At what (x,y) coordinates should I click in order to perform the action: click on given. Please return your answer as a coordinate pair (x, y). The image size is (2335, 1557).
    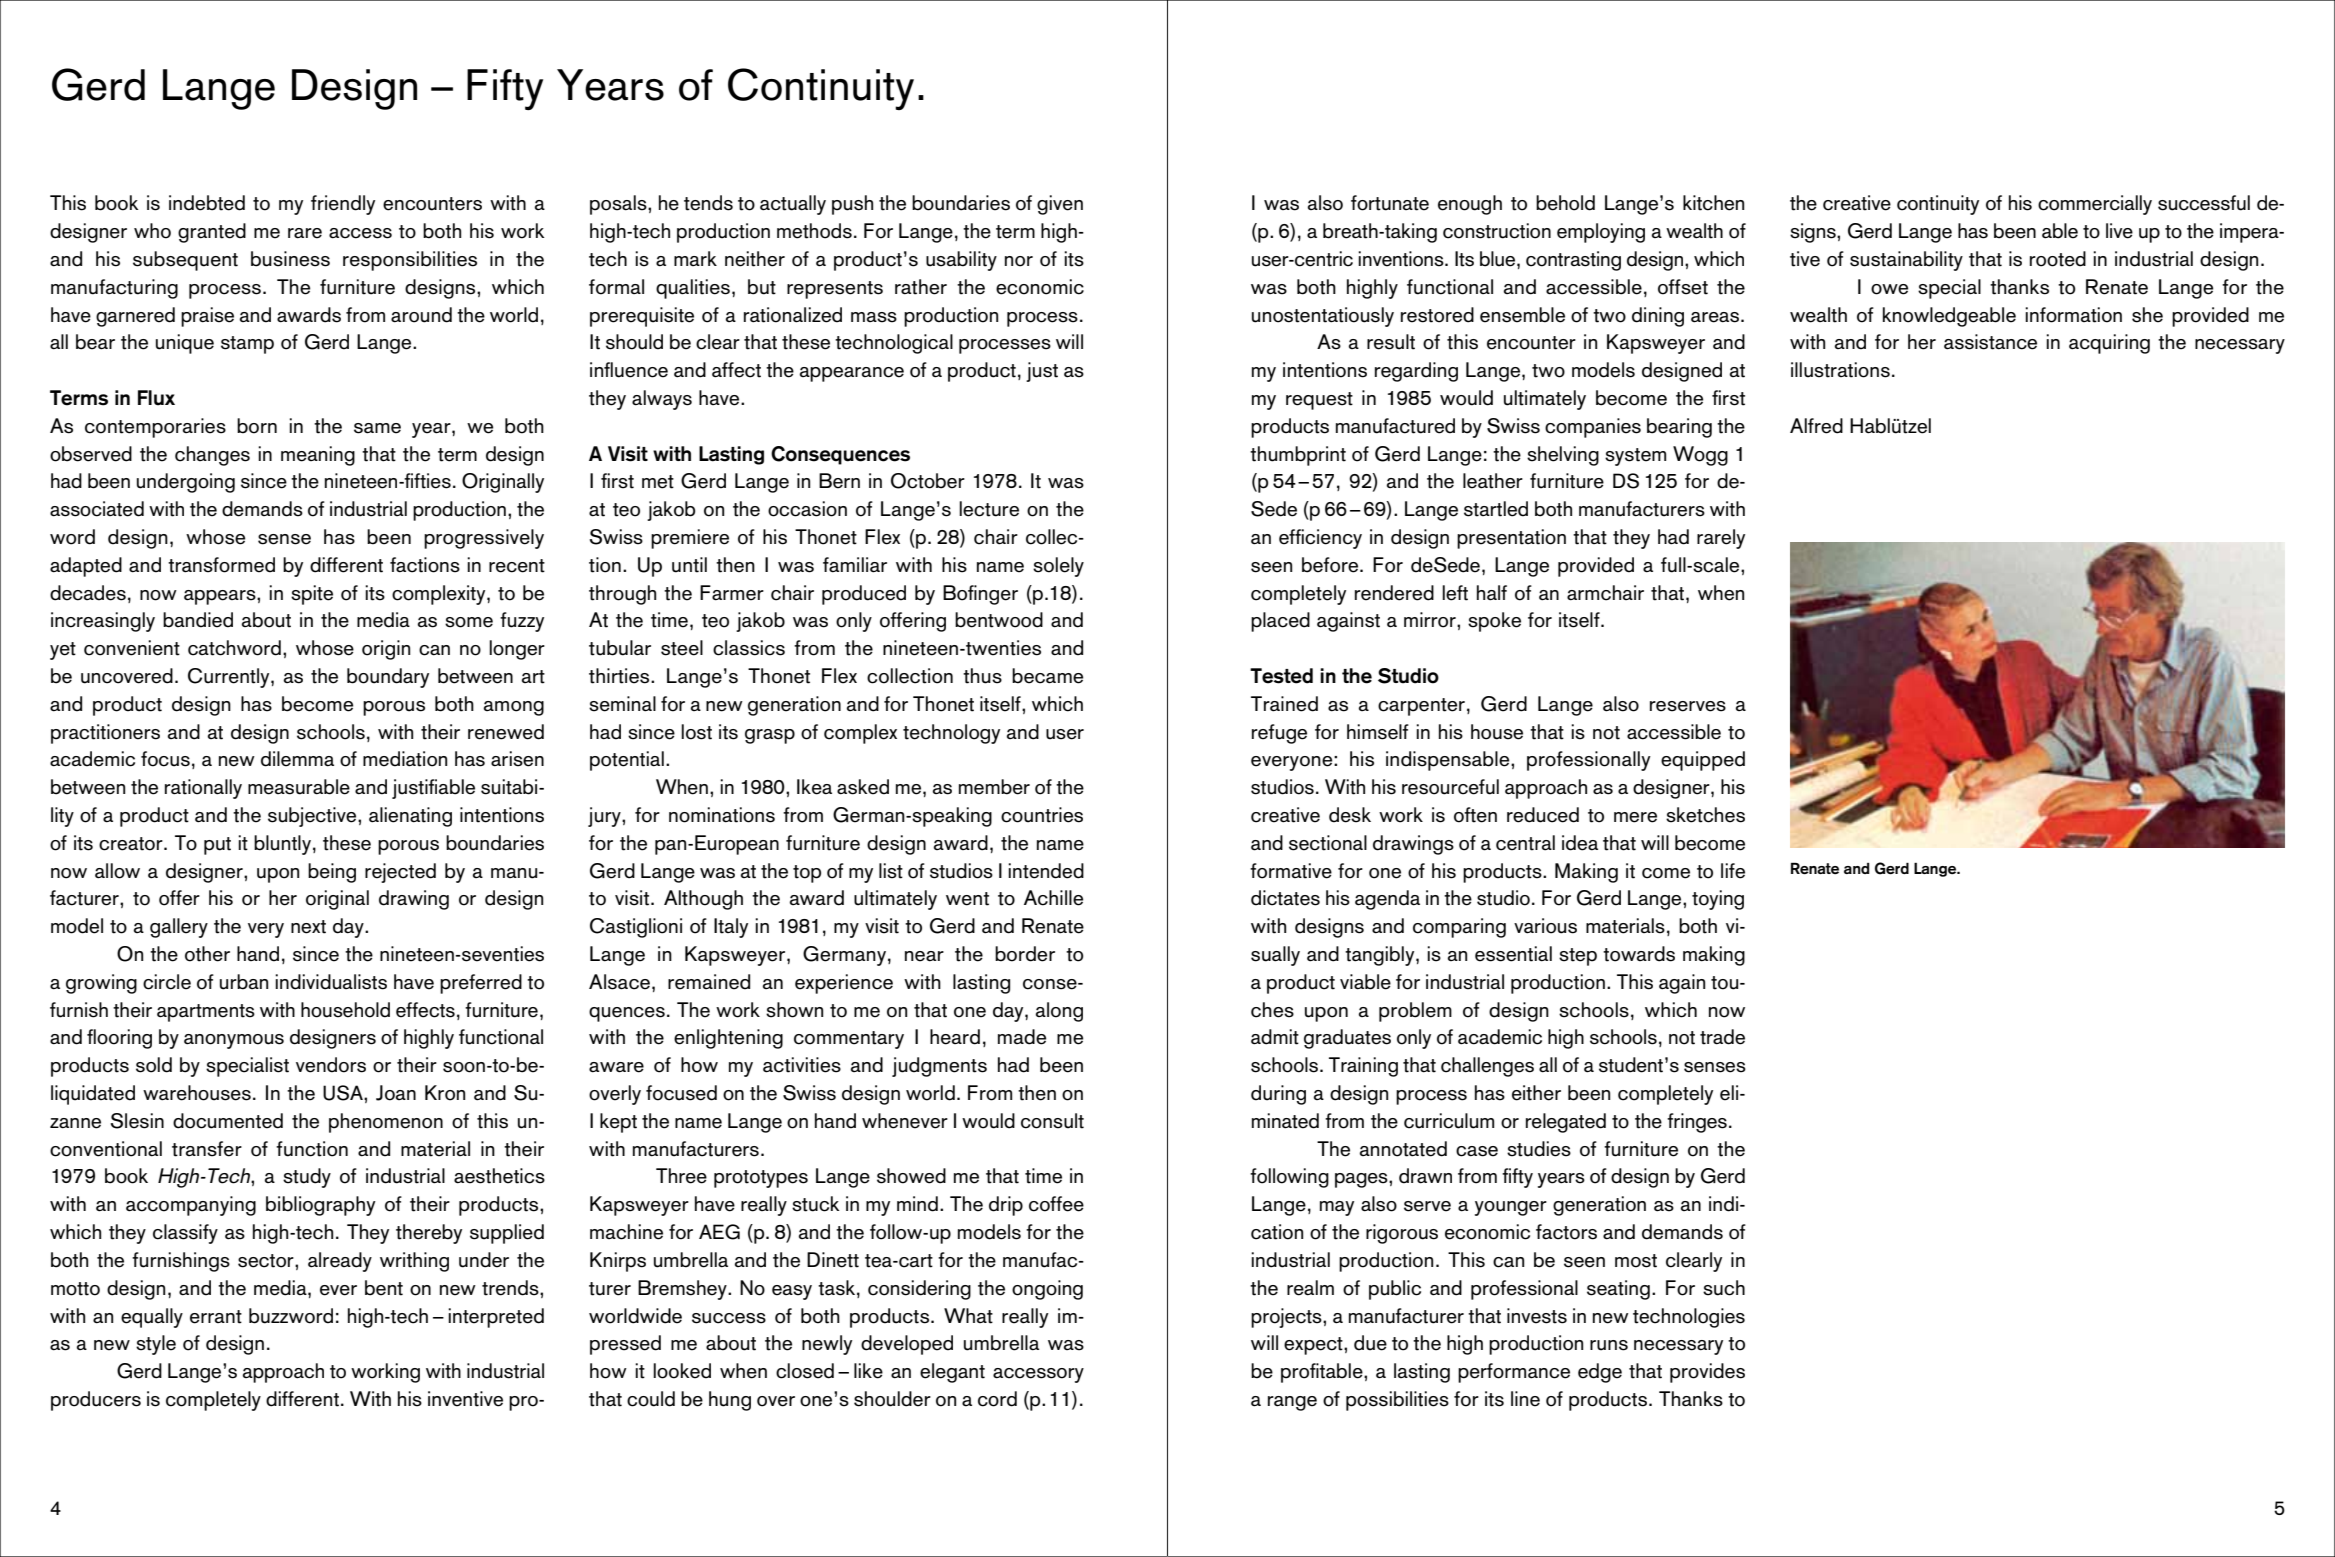
    Looking at the image, I should click on (1060, 205).
